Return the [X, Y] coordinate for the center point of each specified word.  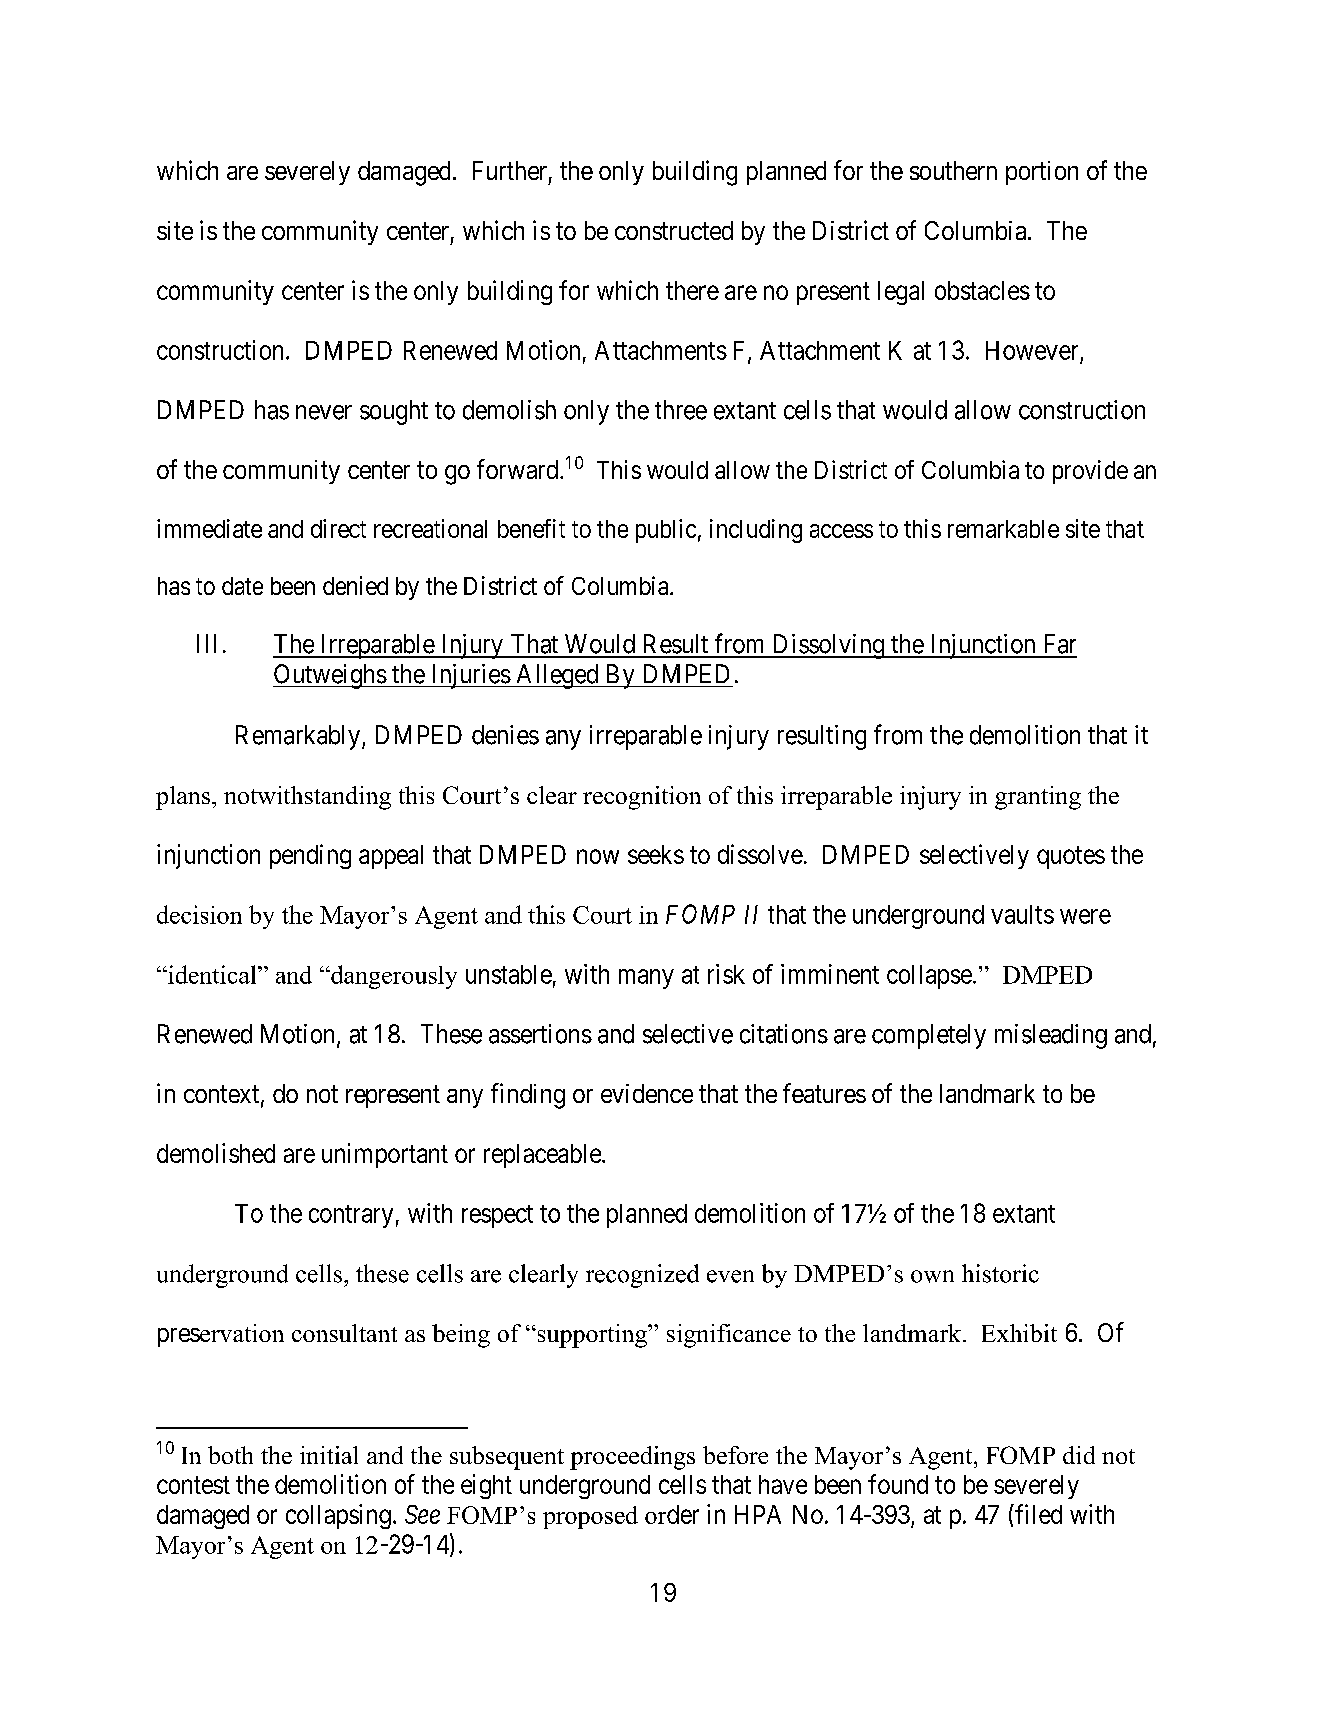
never [324, 412]
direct [338, 528]
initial [329, 1455]
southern [953, 170]
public [666, 531]
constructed [674, 230]
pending [310, 856]
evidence [647, 1093]
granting [1038, 798]
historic [1000, 1273]
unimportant [385, 1155]
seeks [656, 854]
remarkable [1003, 529]
